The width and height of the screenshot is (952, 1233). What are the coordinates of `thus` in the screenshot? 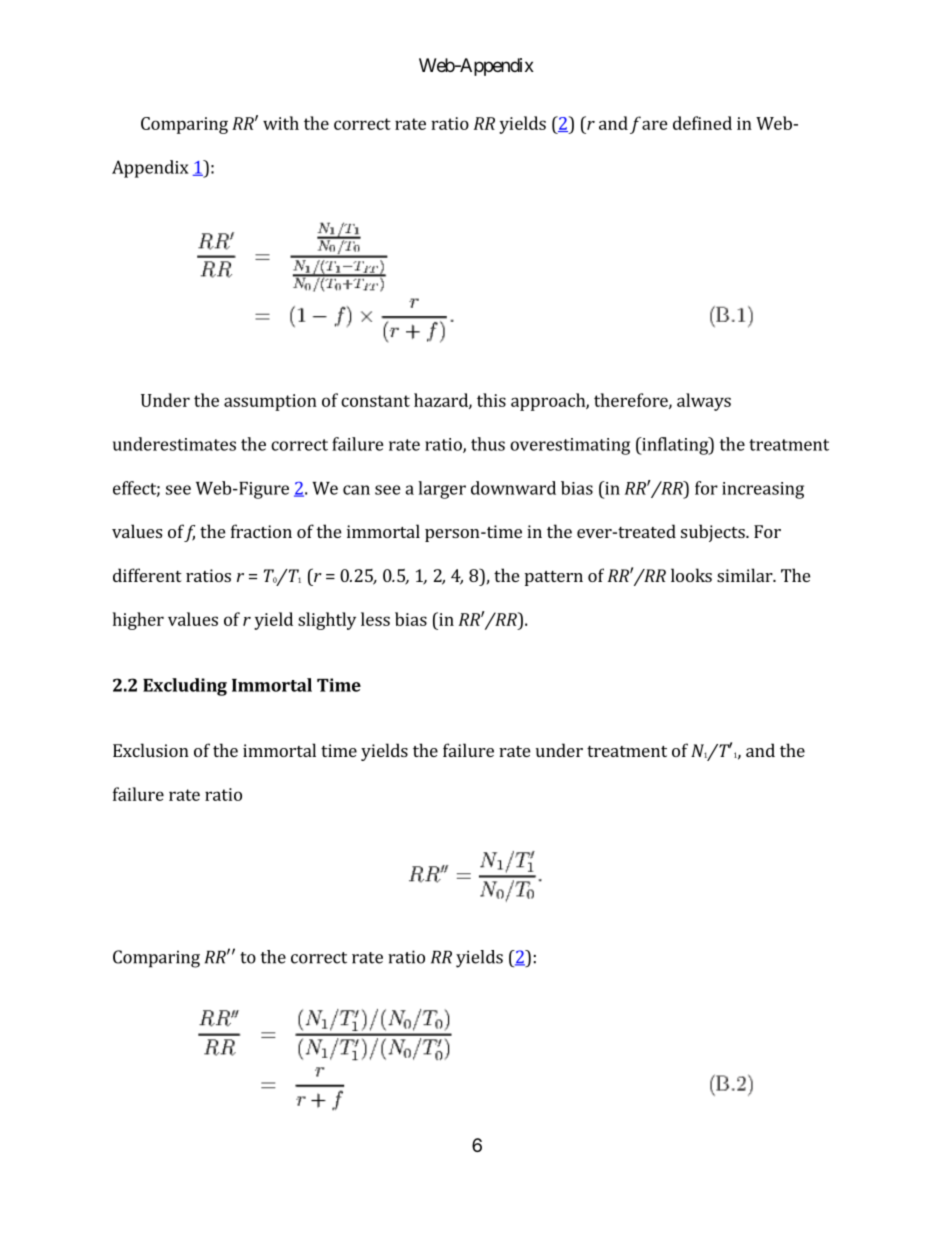 It's located at (488, 444).
